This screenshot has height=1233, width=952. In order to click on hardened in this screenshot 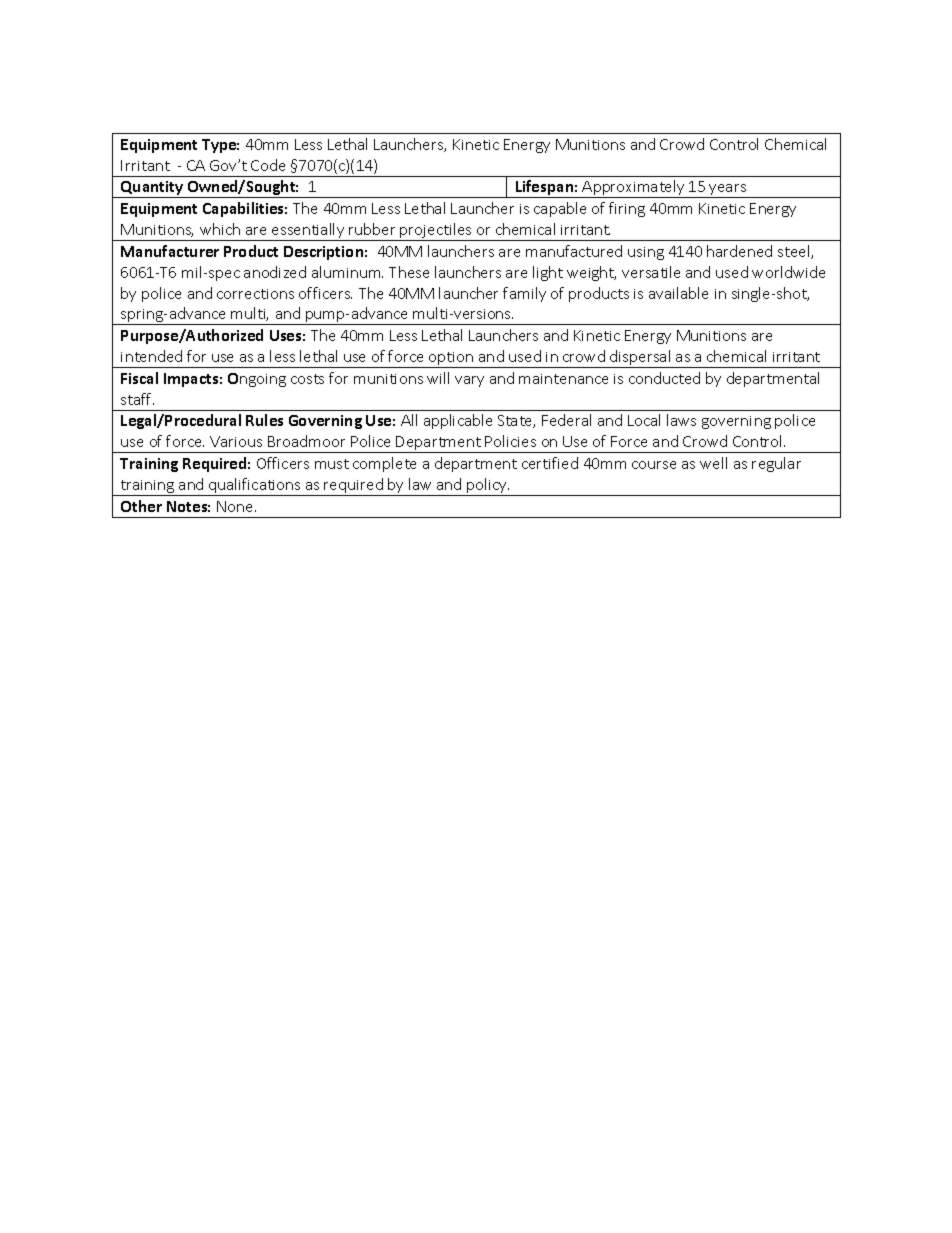, I will do `click(739, 251)`.
